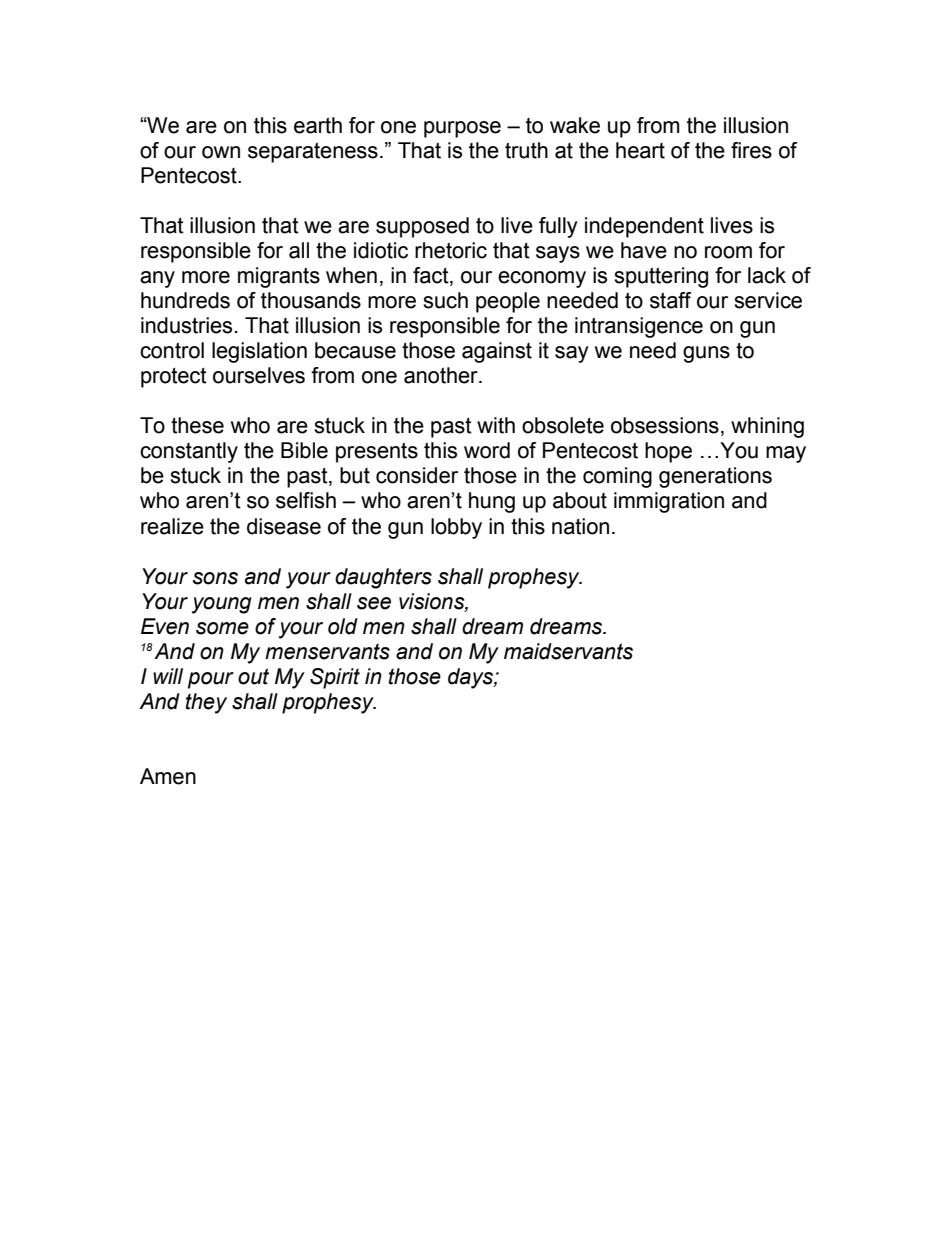  I want to click on fires, so click(751, 150).
